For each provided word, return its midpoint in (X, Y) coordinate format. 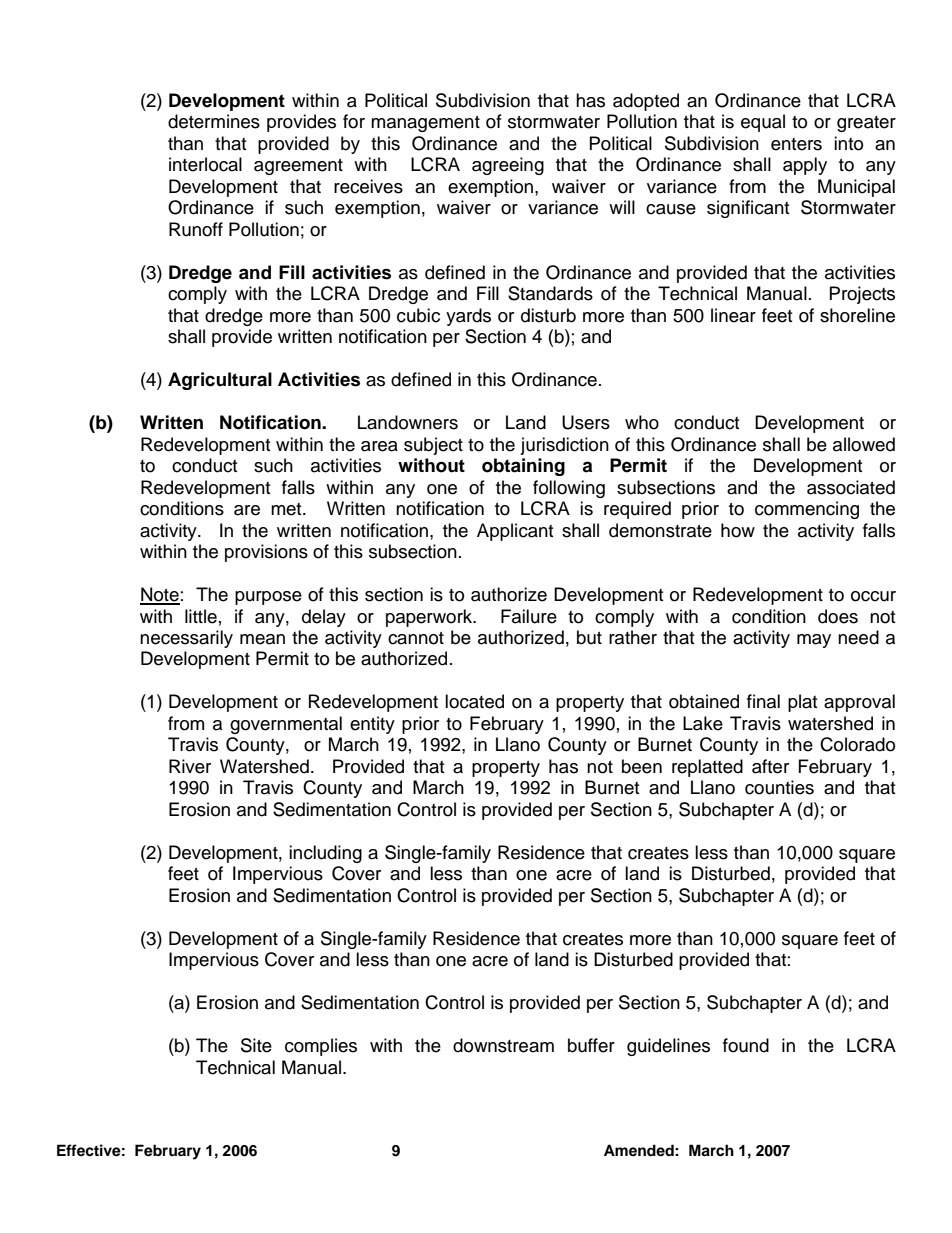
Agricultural (220, 381)
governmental (286, 725)
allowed (864, 444)
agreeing (508, 166)
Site (256, 1045)
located (474, 701)
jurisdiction (564, 446)
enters (796, 144)
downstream (503, 1045)
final (763, 701)
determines (214, 121)
